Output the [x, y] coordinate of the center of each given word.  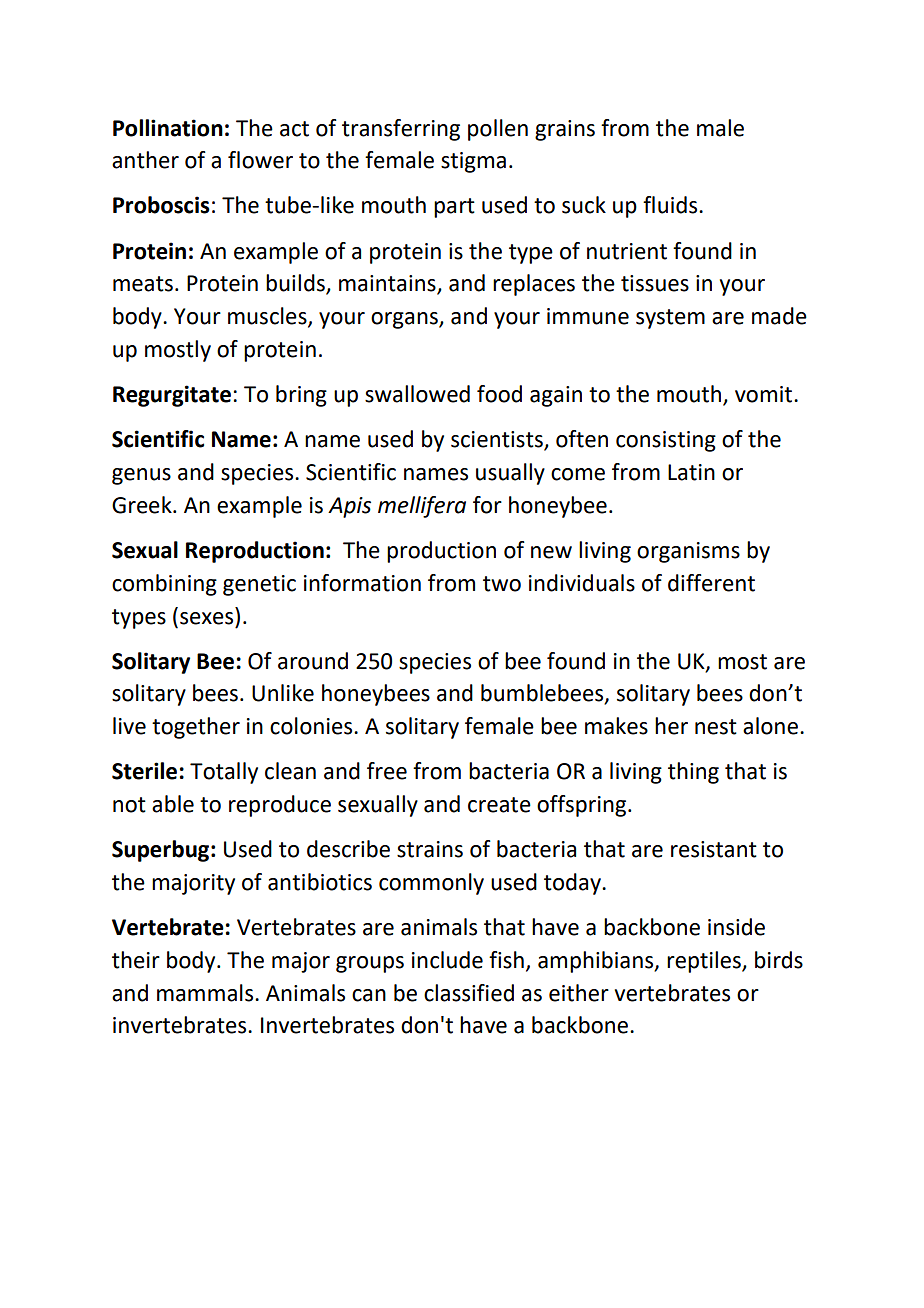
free [387, 771]
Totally [224, 773]
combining [164, 585]
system [670, 319]
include [447, 960]
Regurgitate [172, 396]
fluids [671, 205]
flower [260, 160]
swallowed [417, 394]
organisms [688, 552]
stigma [473, 162]
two [502, 584]
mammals [206, 993]
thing [693, 773]
